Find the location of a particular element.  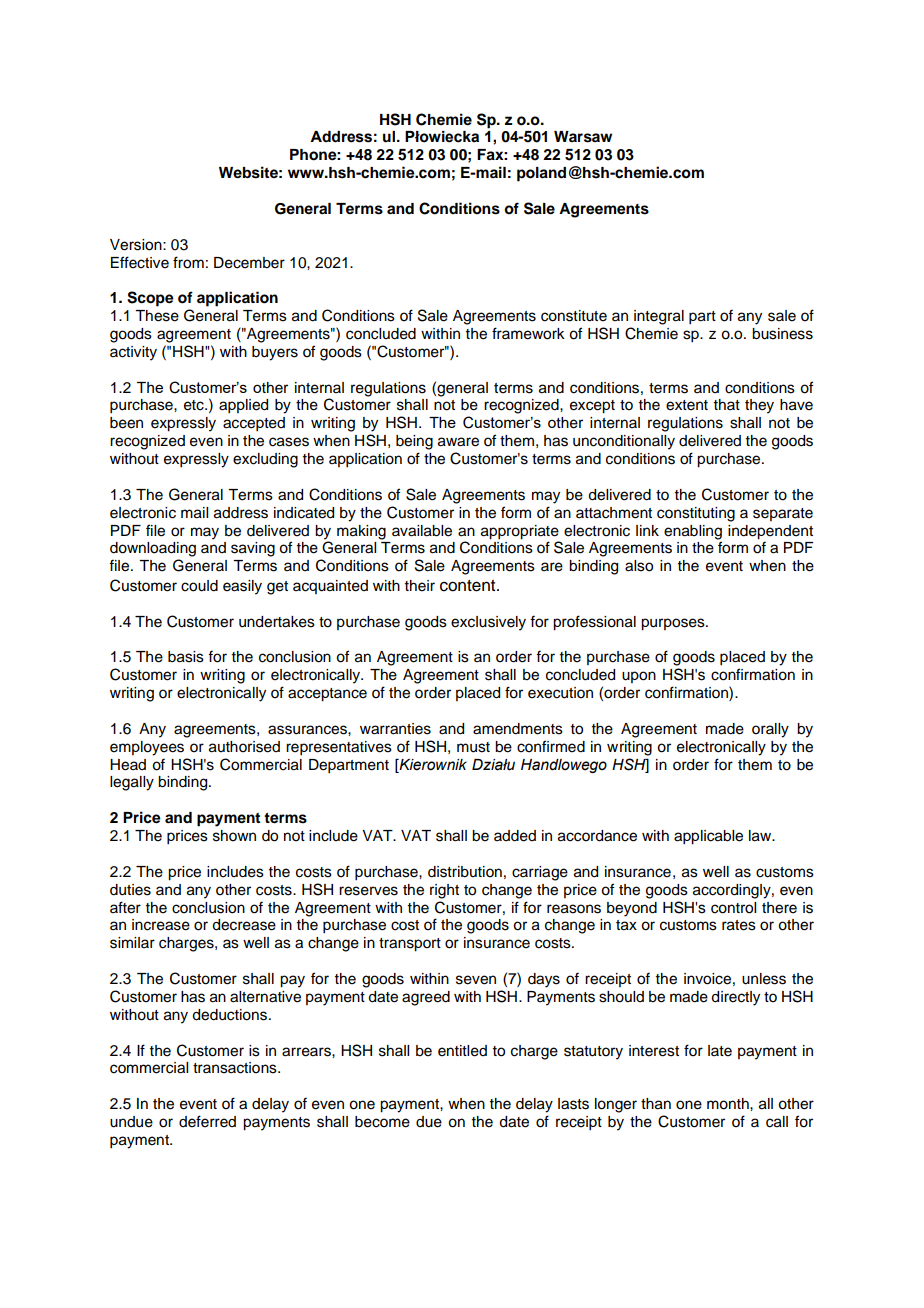

Warsaw is located at coordinates (583, 137).
